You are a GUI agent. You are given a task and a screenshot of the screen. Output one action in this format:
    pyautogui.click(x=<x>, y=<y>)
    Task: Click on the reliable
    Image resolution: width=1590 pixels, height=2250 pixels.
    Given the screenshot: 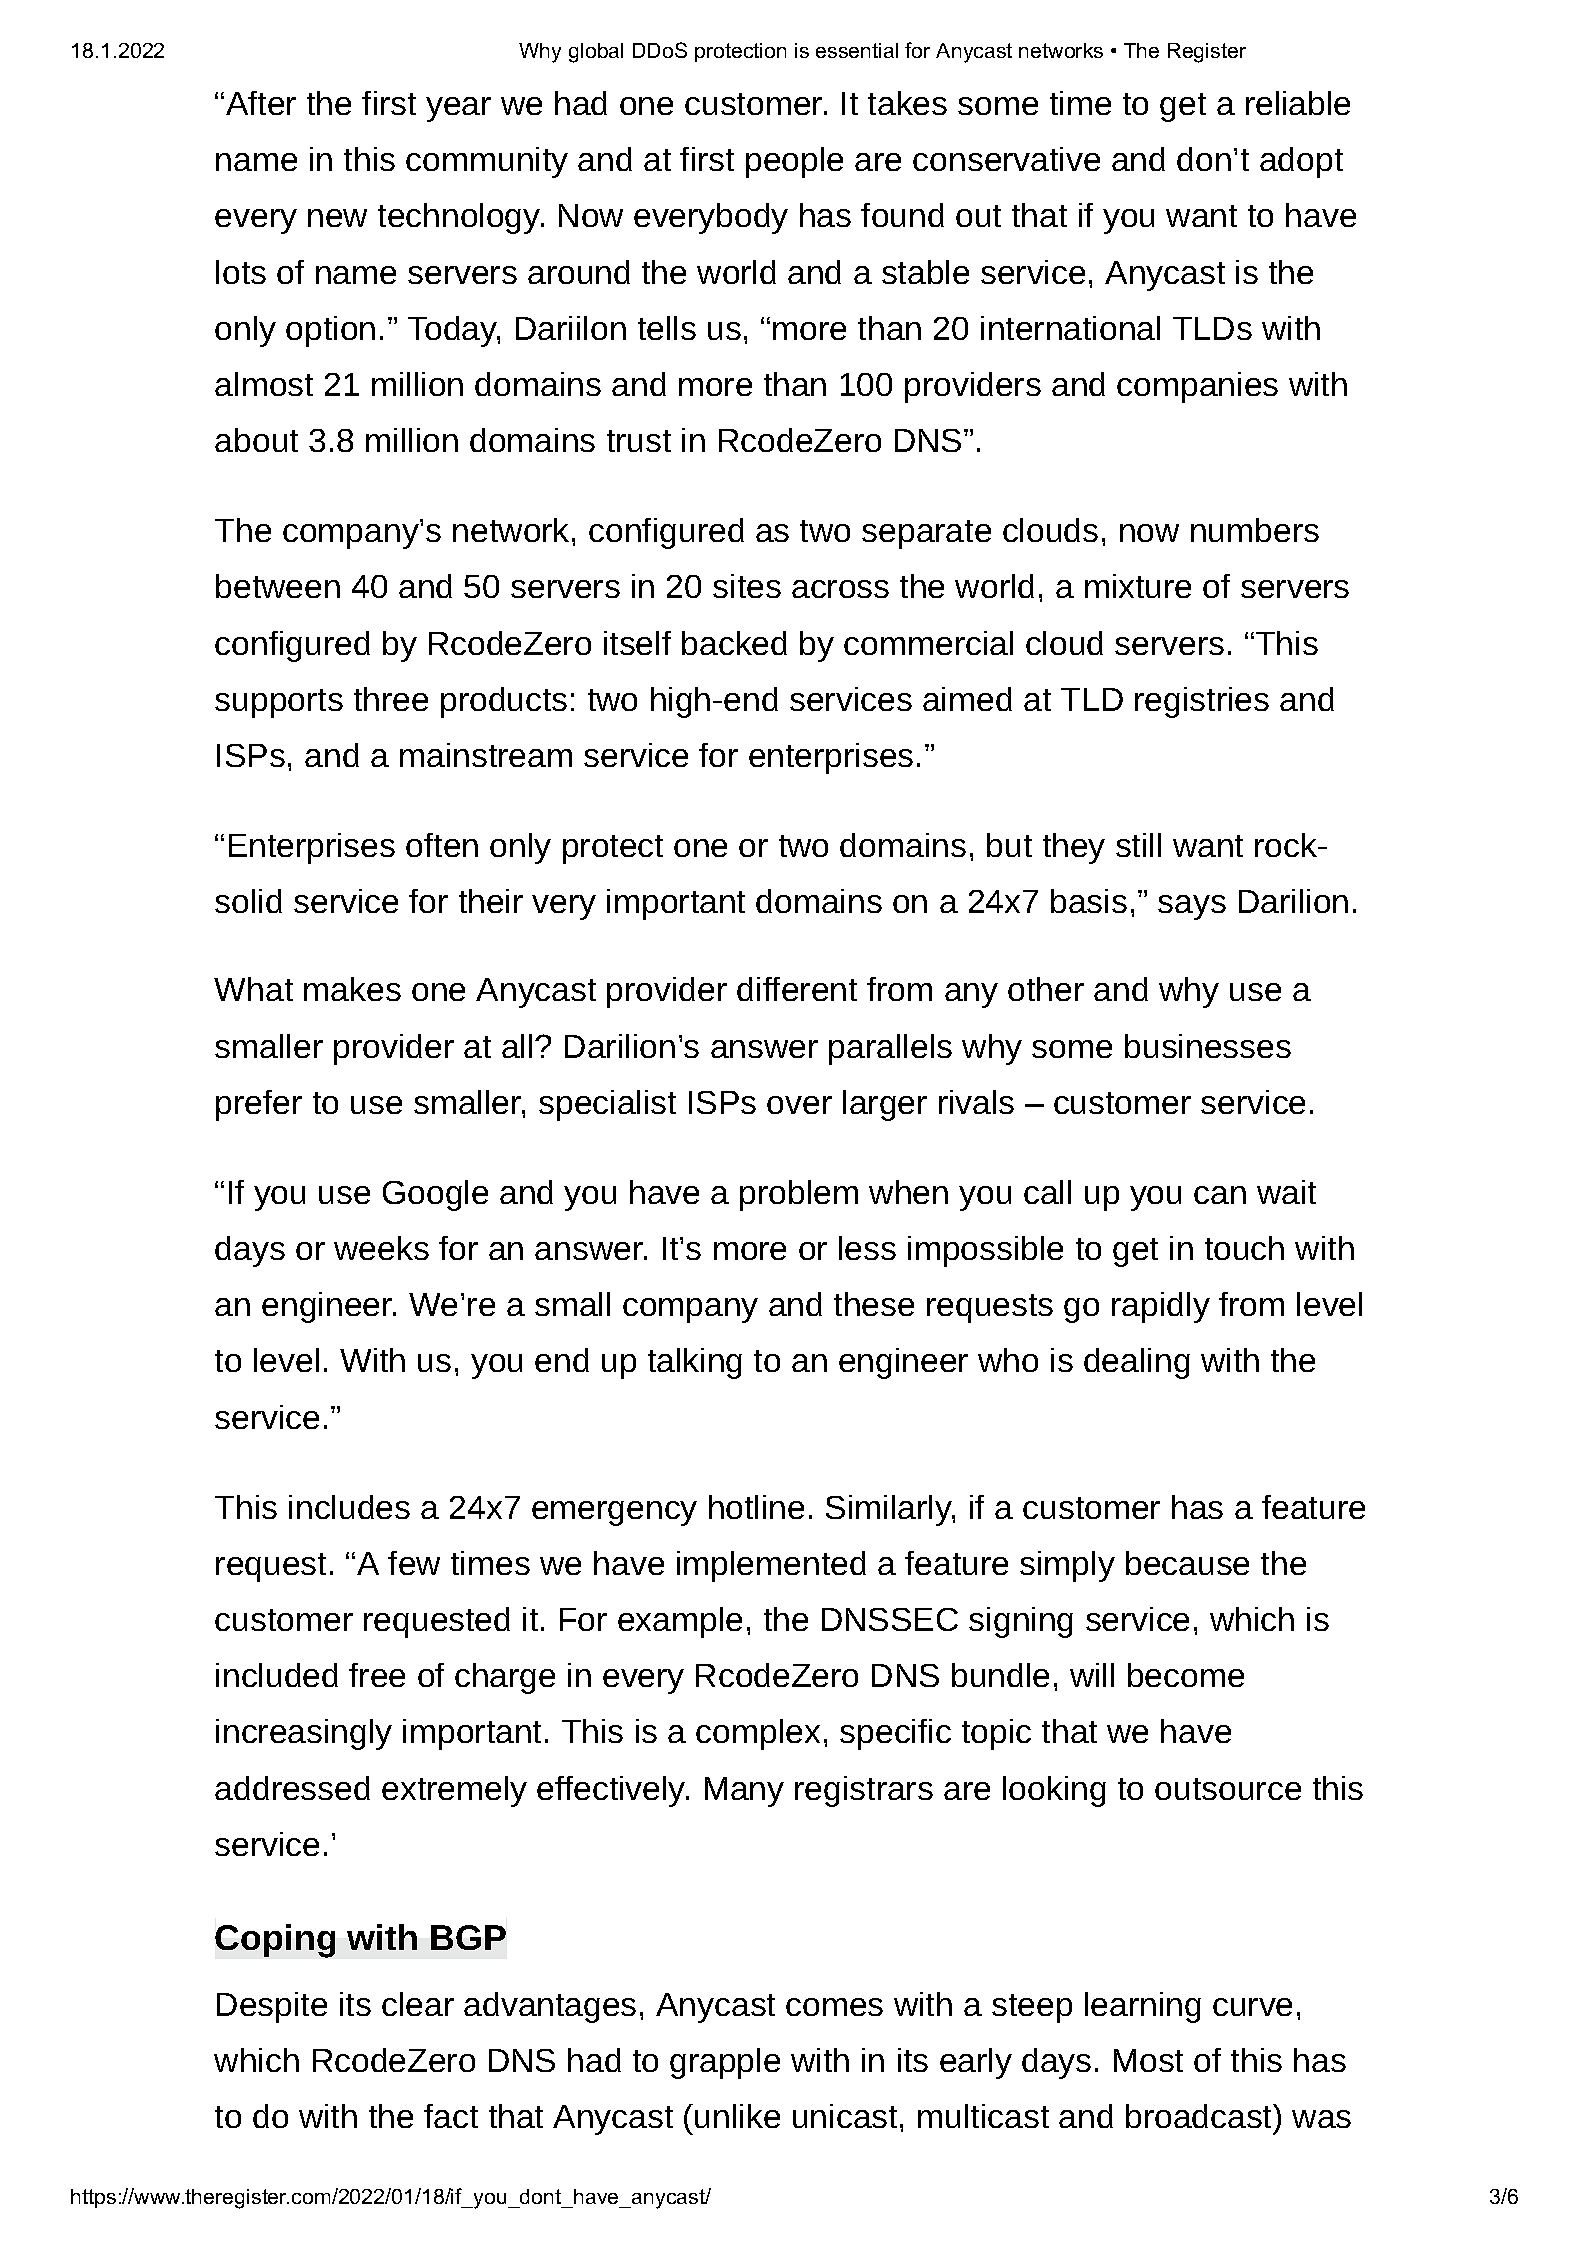 What is the action you would take?
    pyautogui.click(x=1298, y=103)
